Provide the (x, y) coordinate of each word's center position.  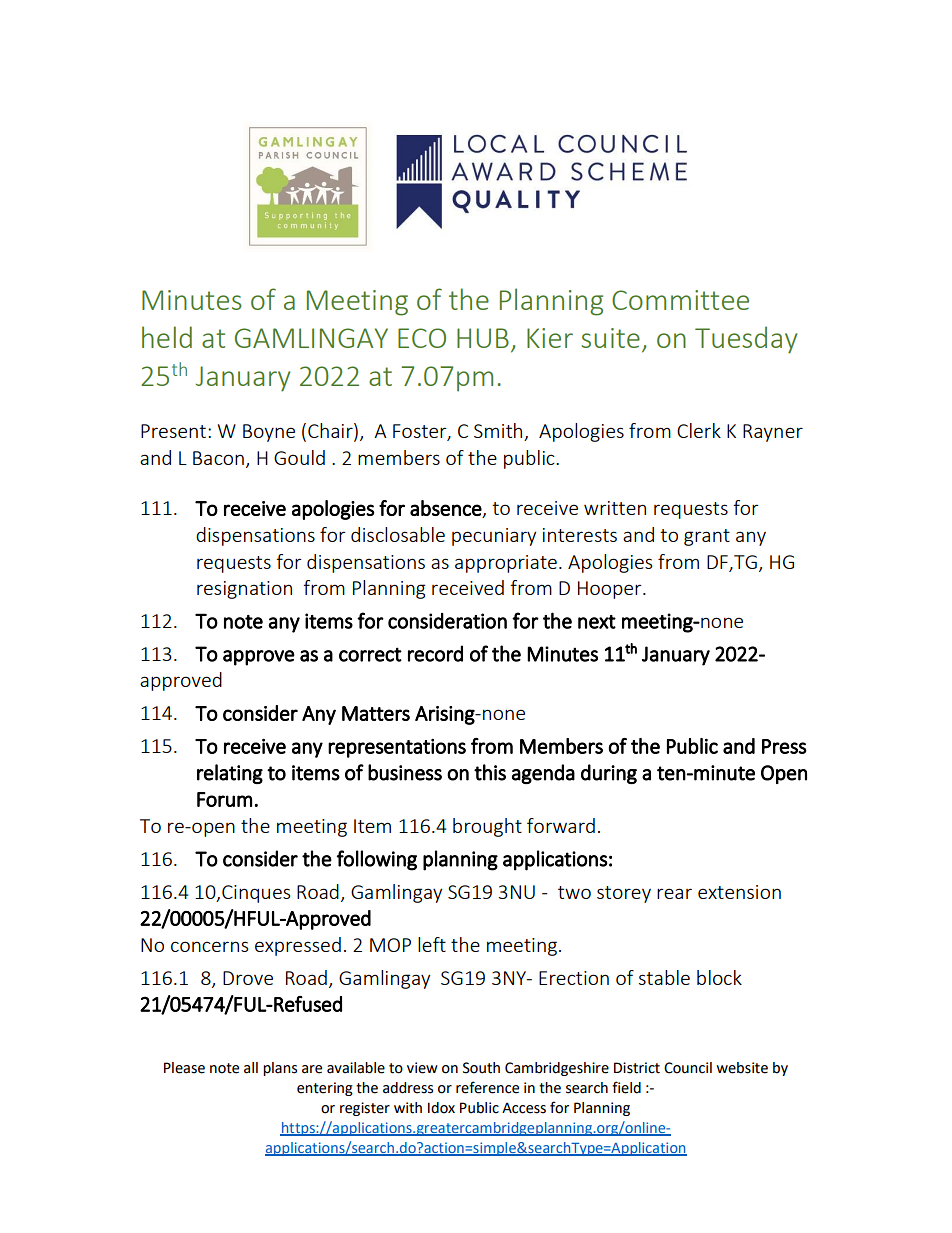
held (167, 337)
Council (688, 1068)
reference (487, 1087)
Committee (680, 300)
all (251, 1068)
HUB (483, 338)
